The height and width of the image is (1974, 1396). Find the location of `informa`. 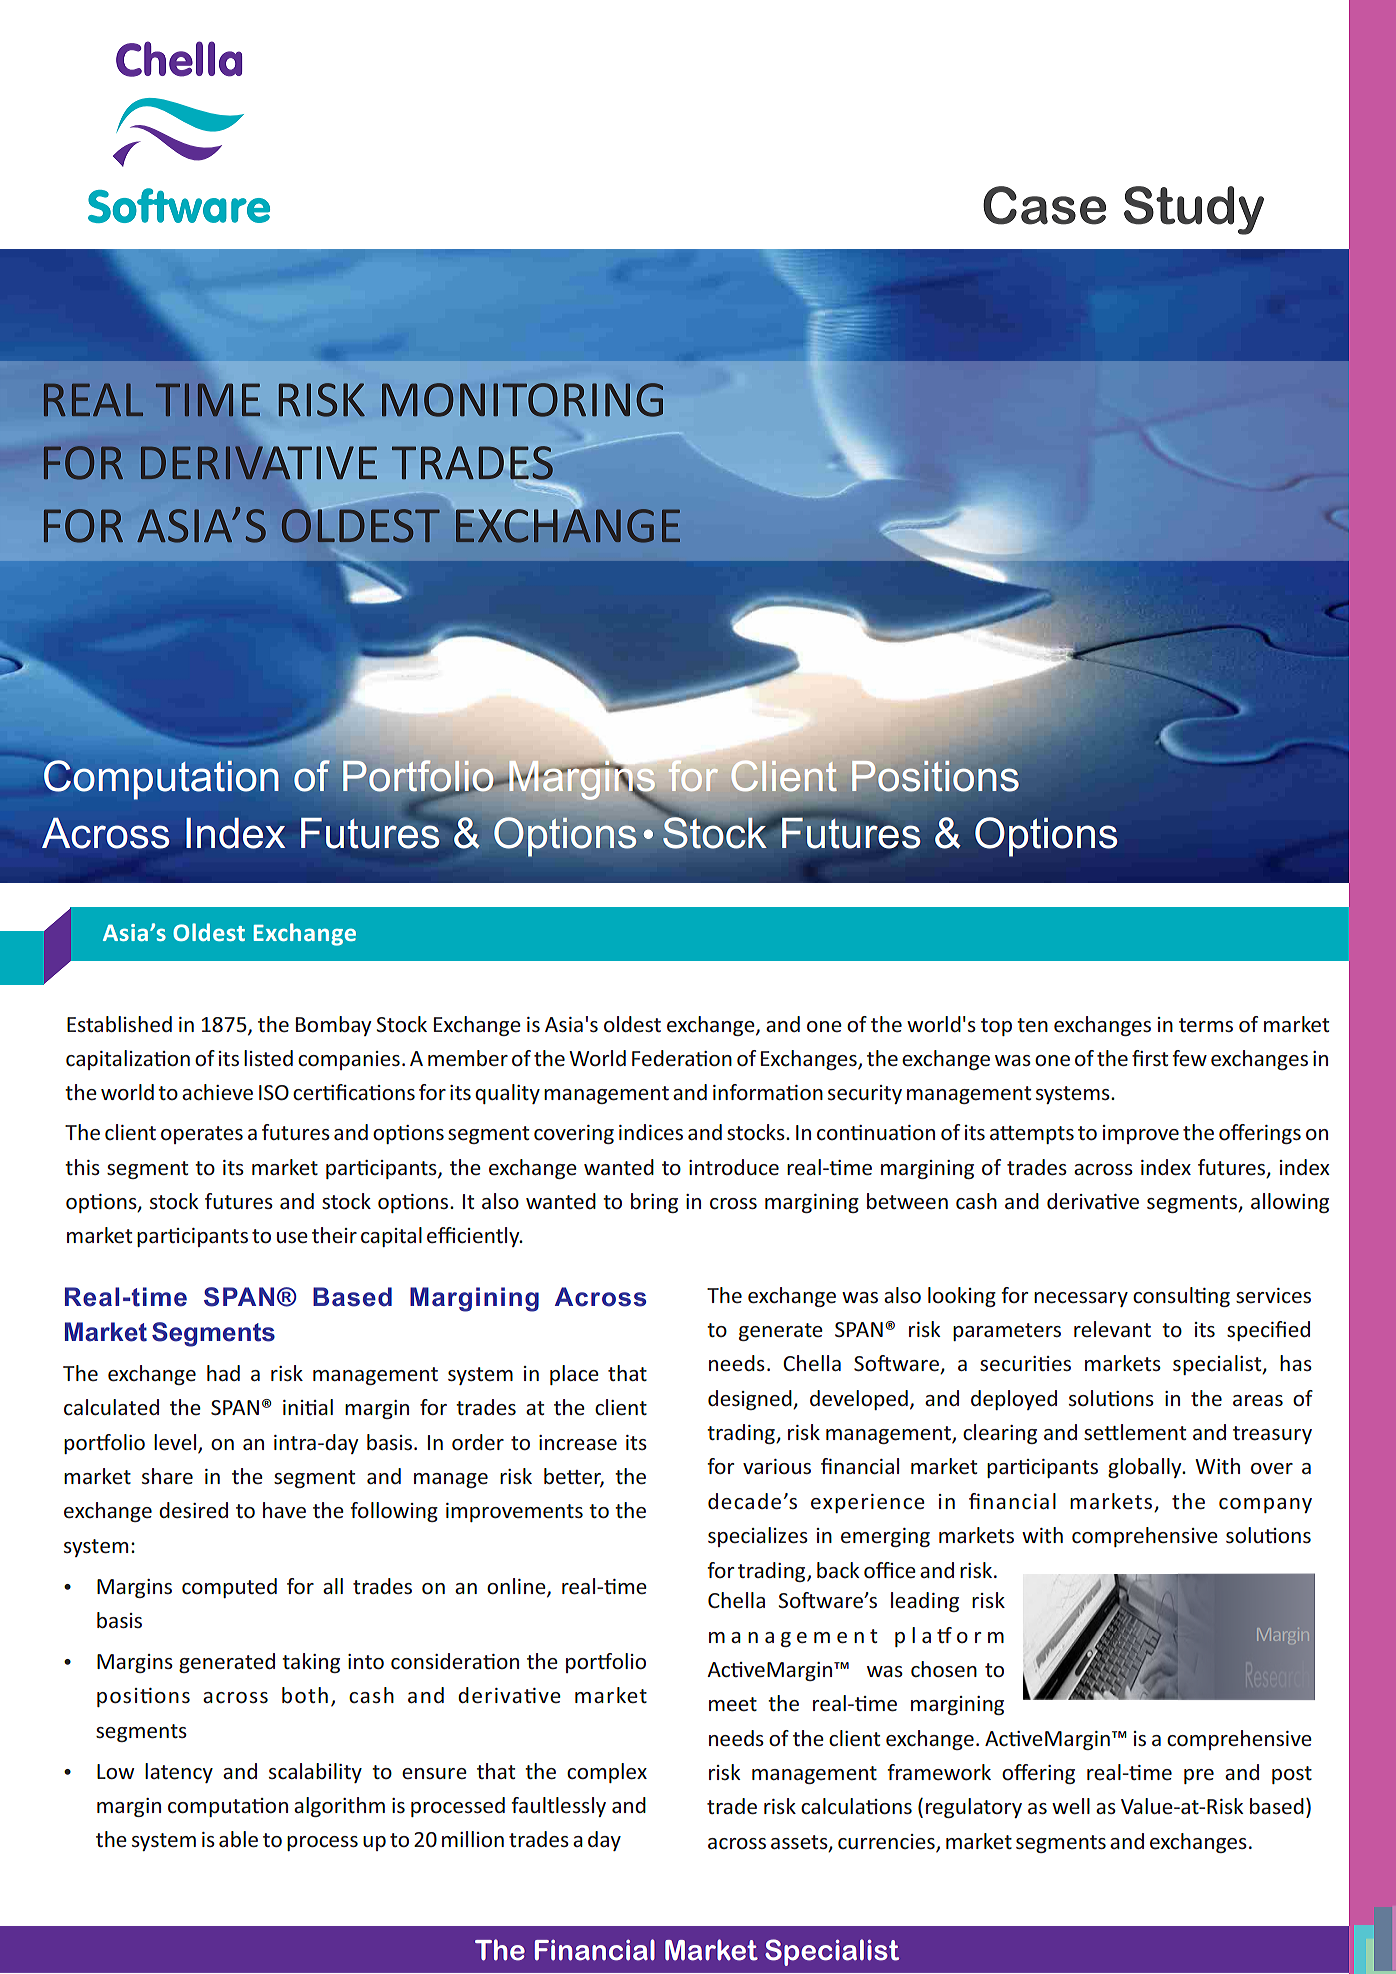

informa is located at coordinates (750, 1092).
